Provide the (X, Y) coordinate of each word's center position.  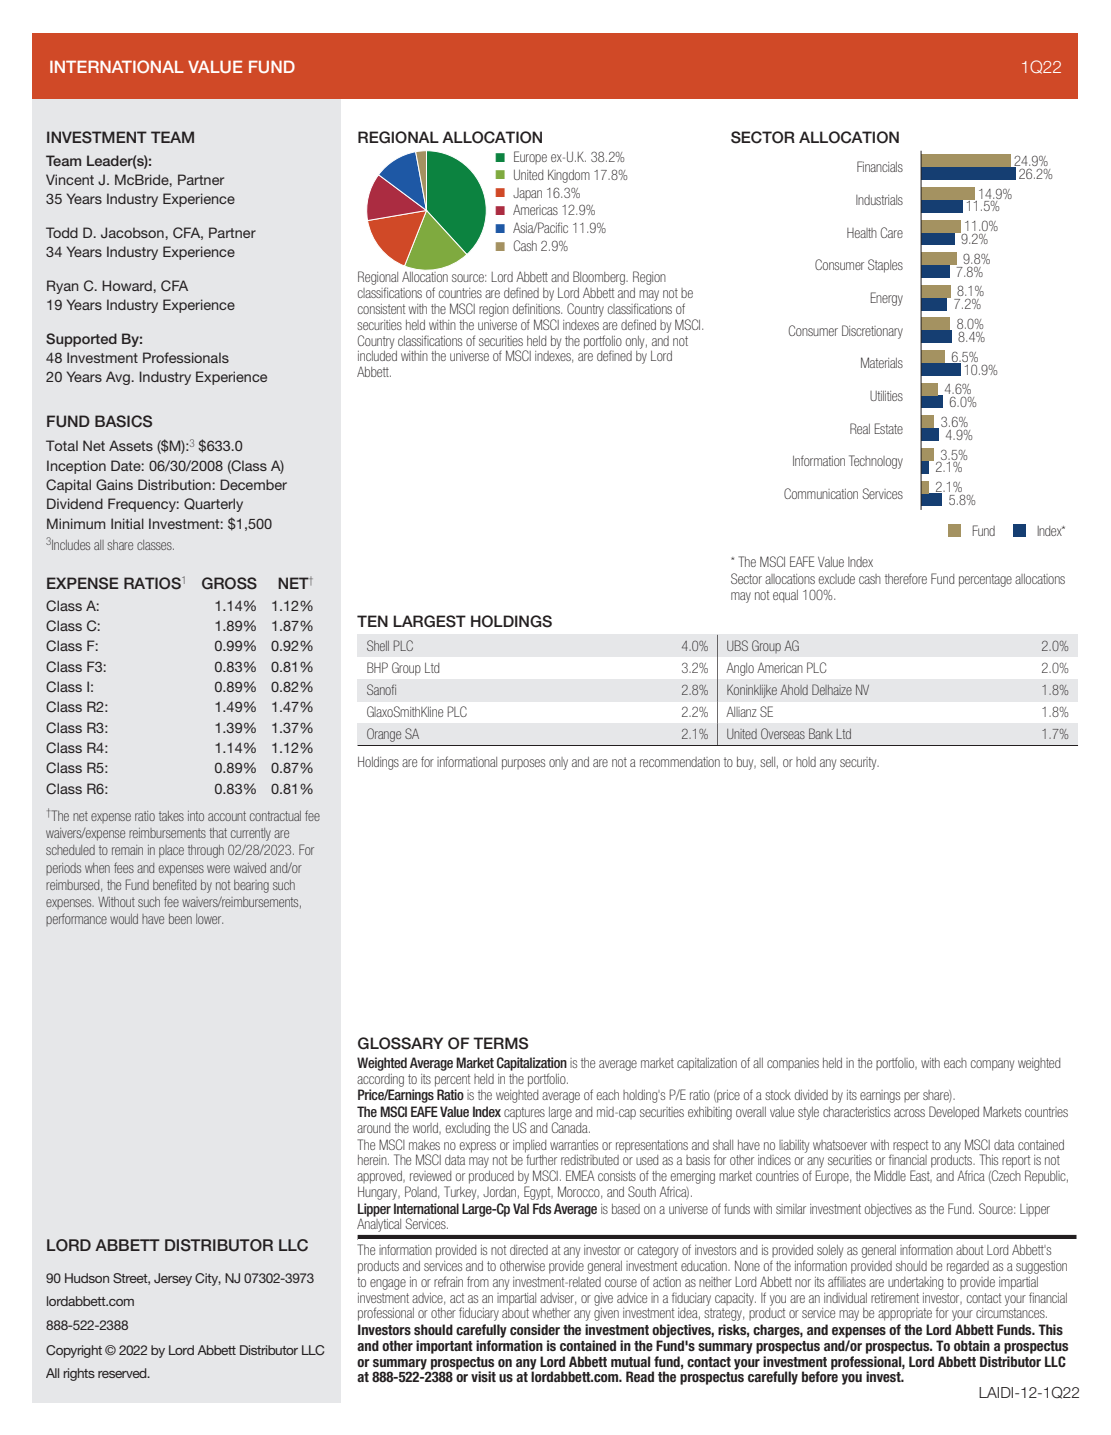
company (992, 1065)
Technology (876, 462)
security (859, 763)
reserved (123, 1373)
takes (171, 816)
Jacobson (132, 232)
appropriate (905, 1314)
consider (535, 1329)
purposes (523, 764)
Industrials (879, 200)
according (380, 1080)
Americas (535, 209)
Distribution (174, 484)
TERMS (500, 1043)
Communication (821, 493)
